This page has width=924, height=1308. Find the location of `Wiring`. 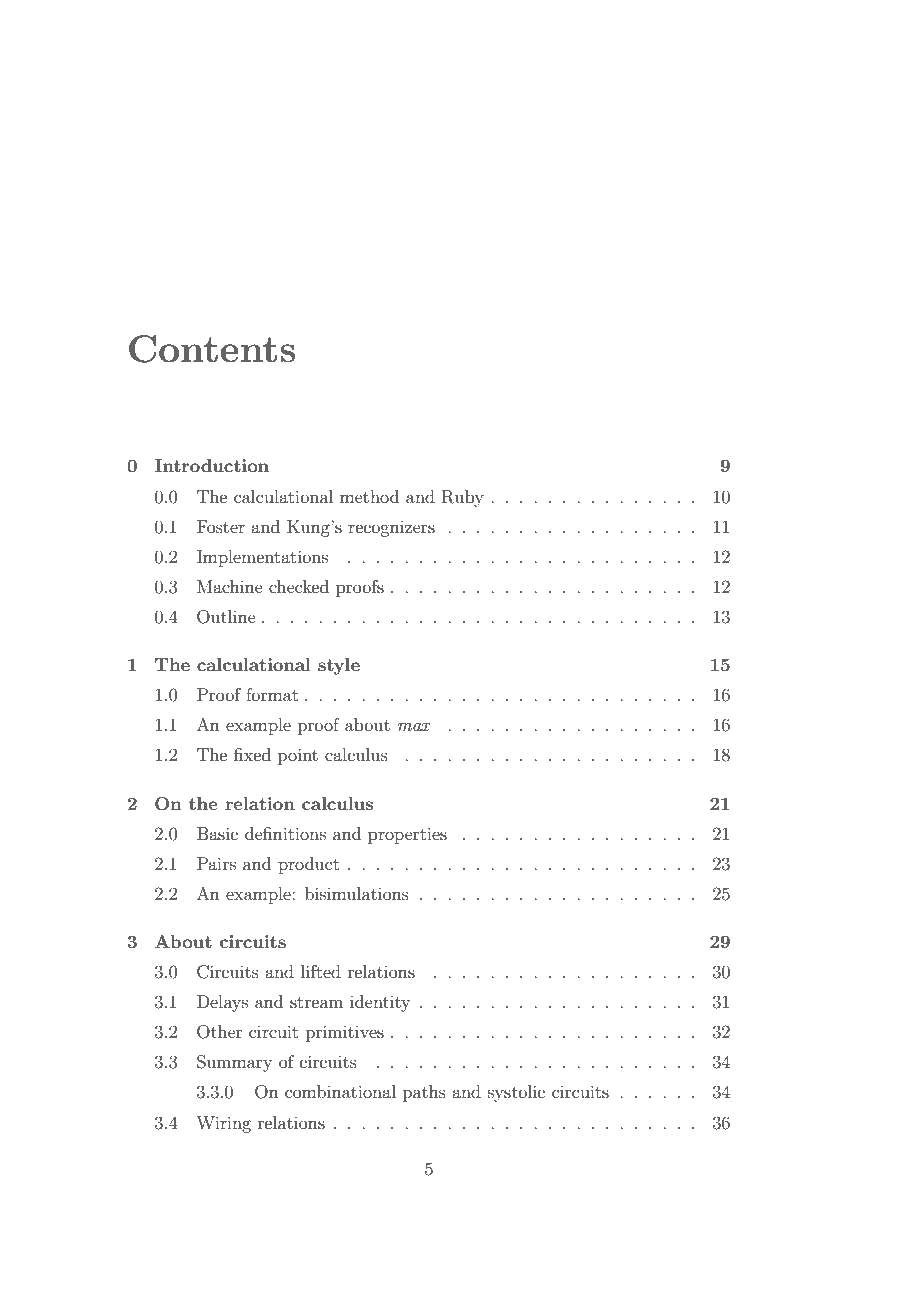

Wiring is located at coordinates (223, 1124).
